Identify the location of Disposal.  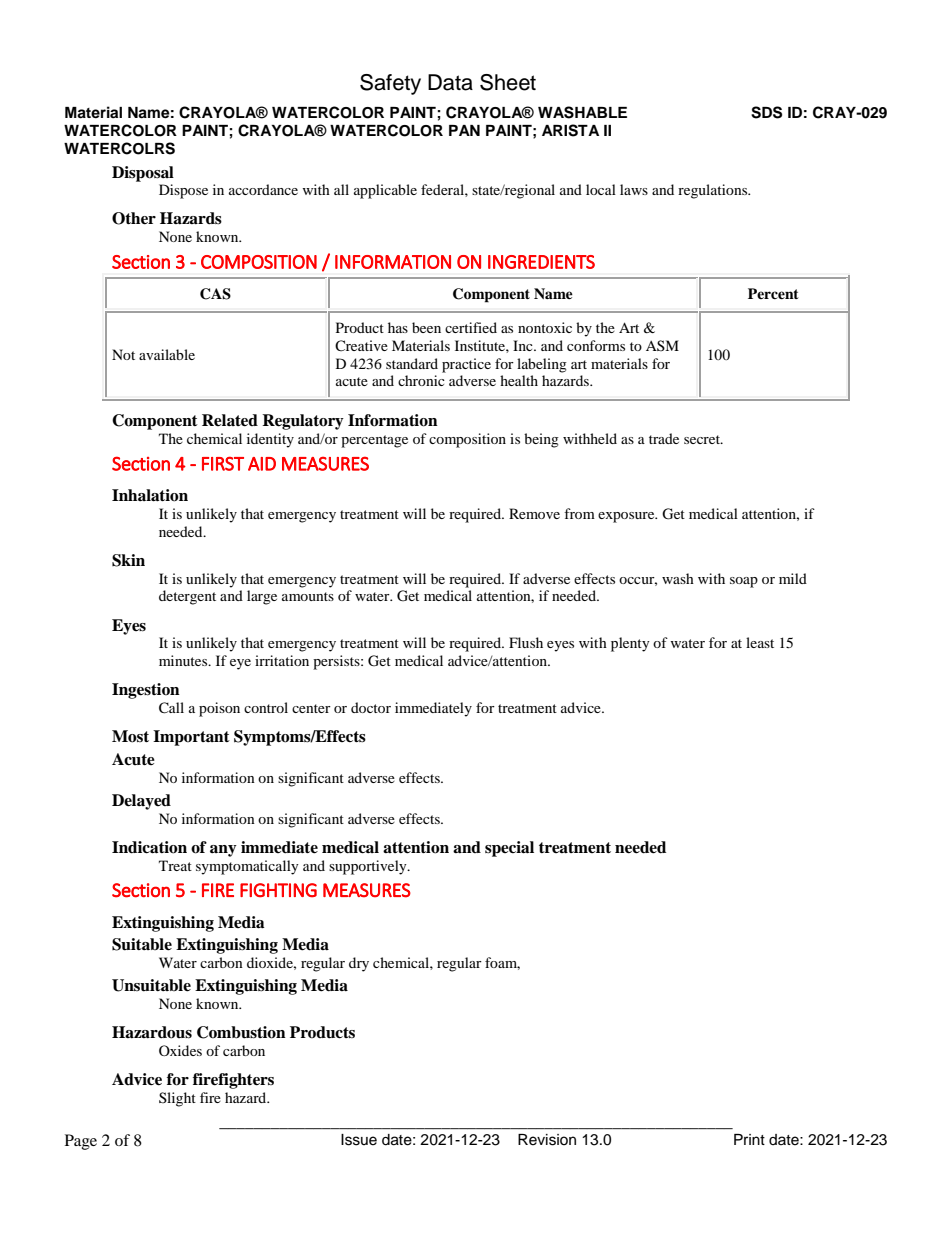
(143, 174).
